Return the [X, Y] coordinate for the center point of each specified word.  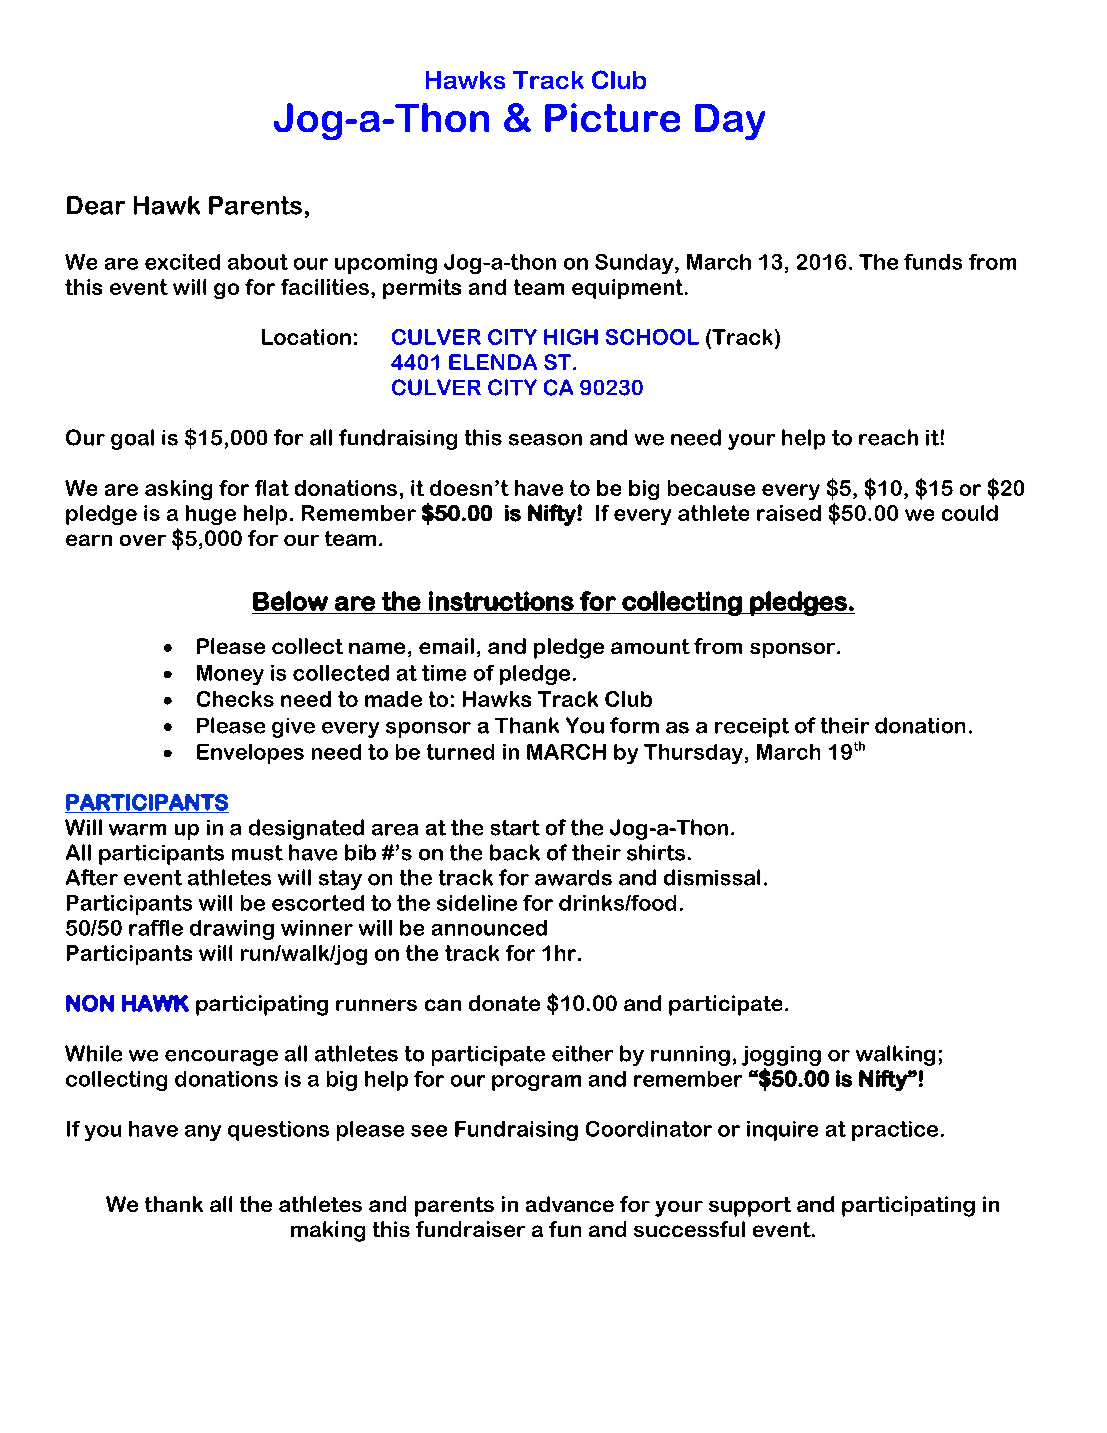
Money [230, 675]
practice [895, 1131]
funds [933, 262]
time [444, 673]
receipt [752, 728]
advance [570, 1204]
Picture [612, 117]
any [203, 1133]
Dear [96, 205]
